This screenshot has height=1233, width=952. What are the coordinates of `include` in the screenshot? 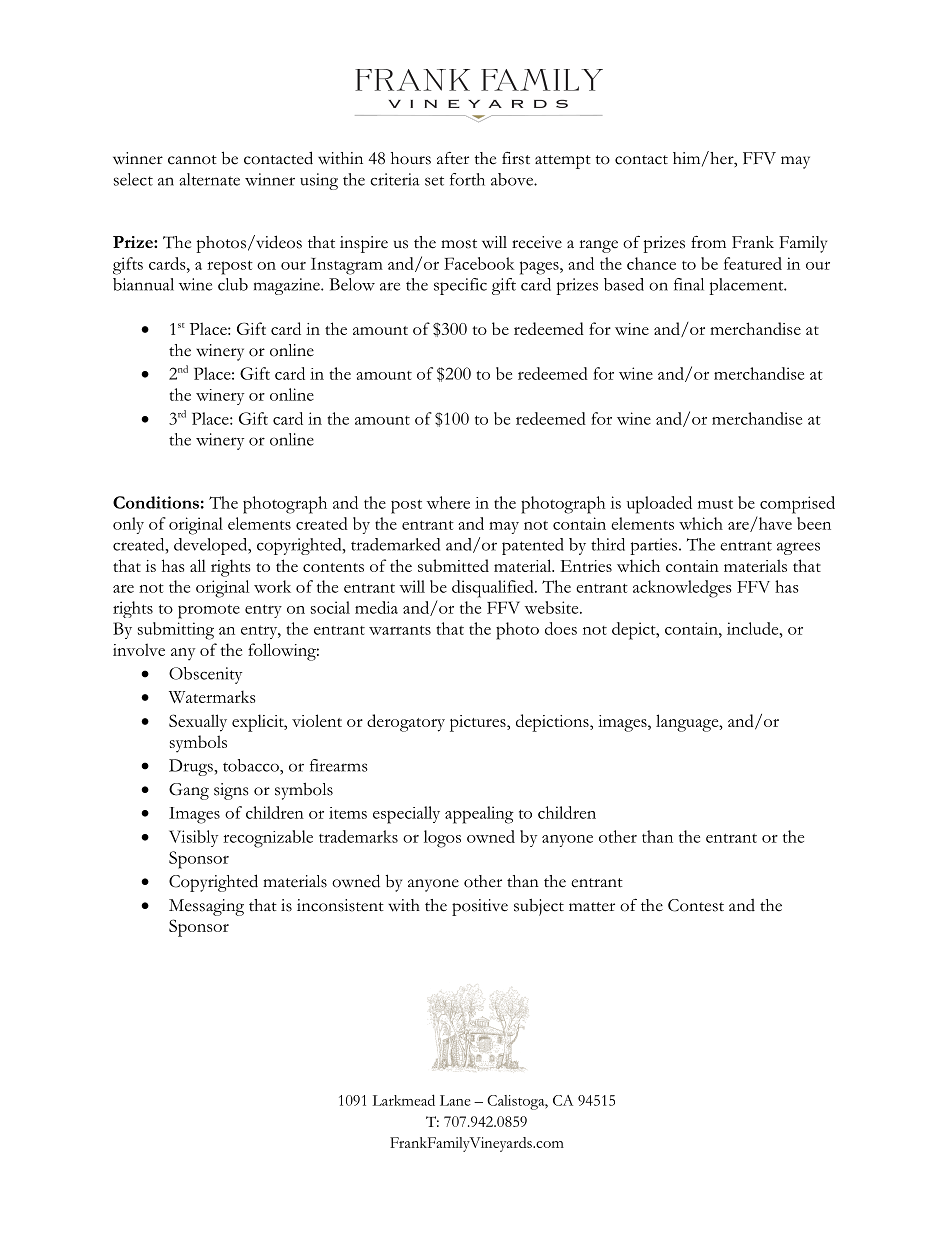 It's located at (754, 628).
